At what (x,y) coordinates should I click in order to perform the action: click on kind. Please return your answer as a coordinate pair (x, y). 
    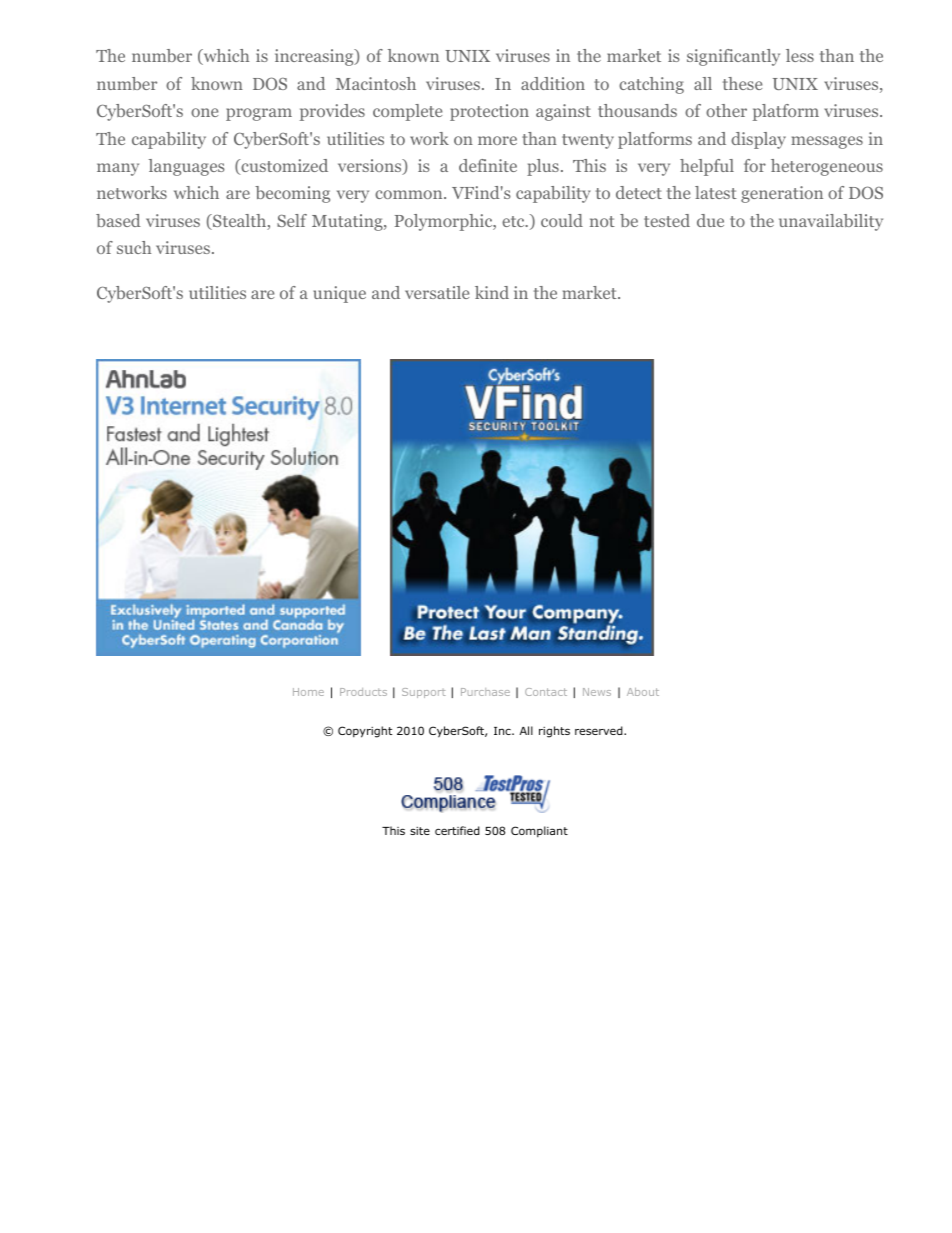
    Looking at the image, I should click on (492, 292).
